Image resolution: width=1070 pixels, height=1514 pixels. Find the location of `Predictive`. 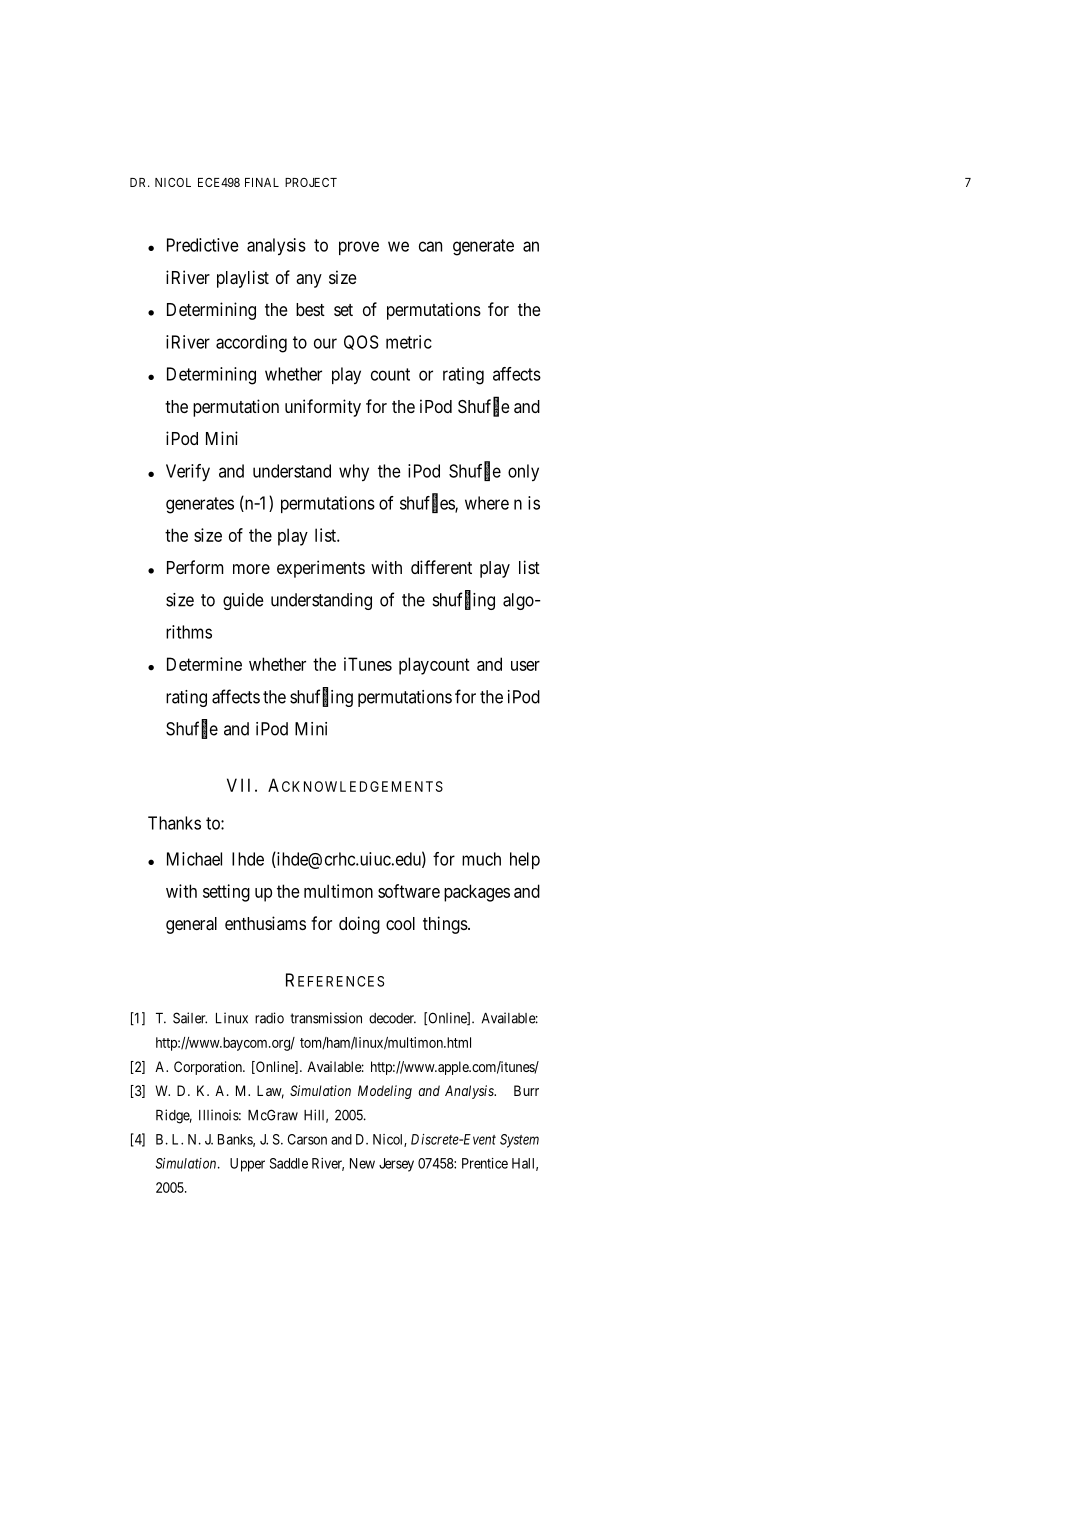

Predictive is located at coordinates (203, 245).
